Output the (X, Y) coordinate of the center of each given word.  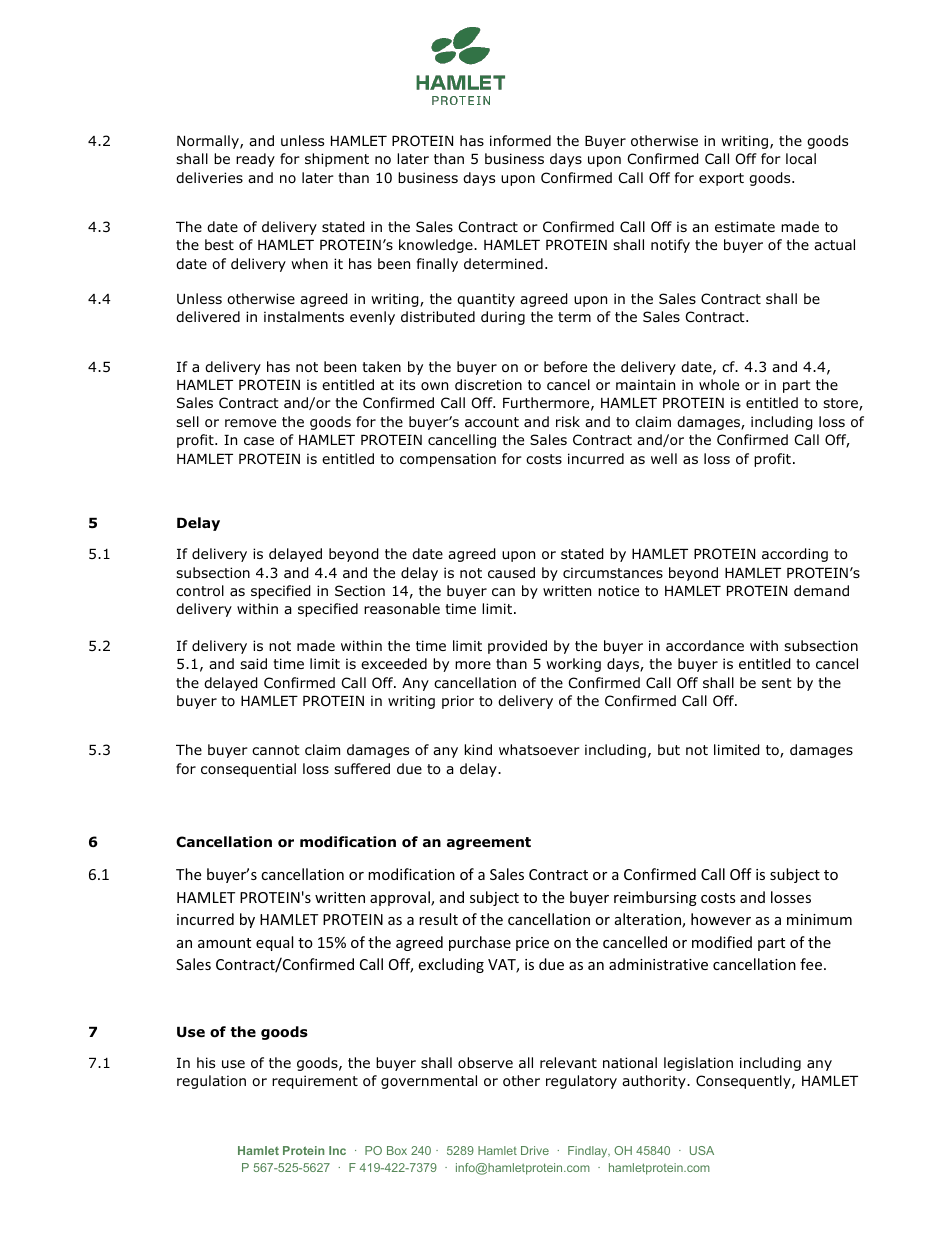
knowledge (437, 246)
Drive (535, 1150)
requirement (315, 1082)
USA (702, 1150)
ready (255, 160)
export (721, 179)
